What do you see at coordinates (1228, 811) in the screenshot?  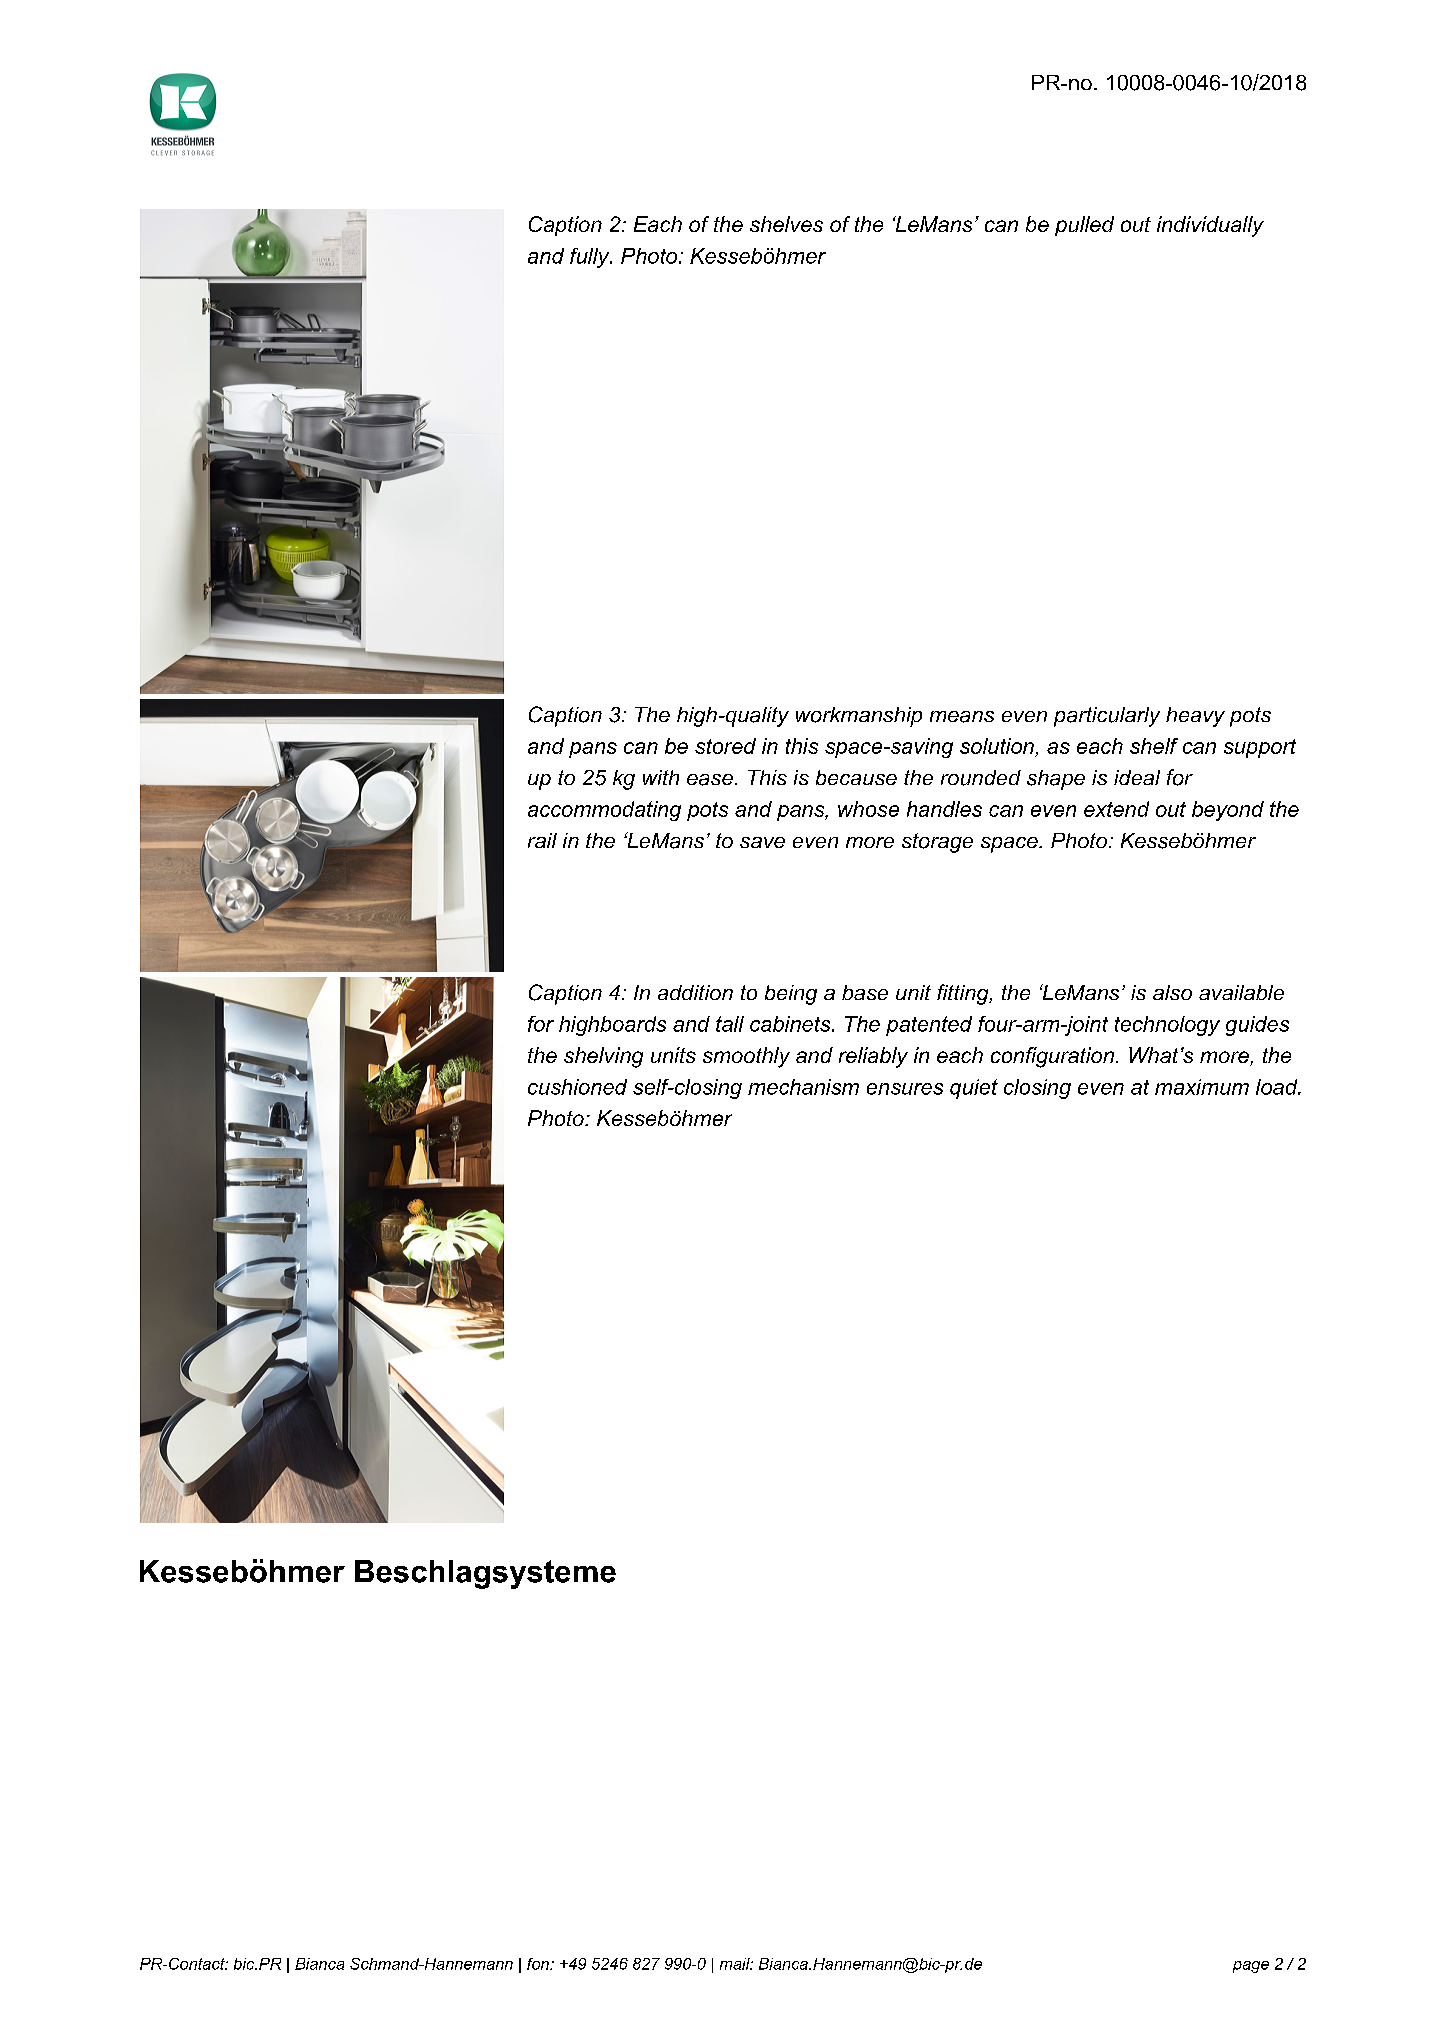 I see `beyond` at bounding box center [1228, 811].
